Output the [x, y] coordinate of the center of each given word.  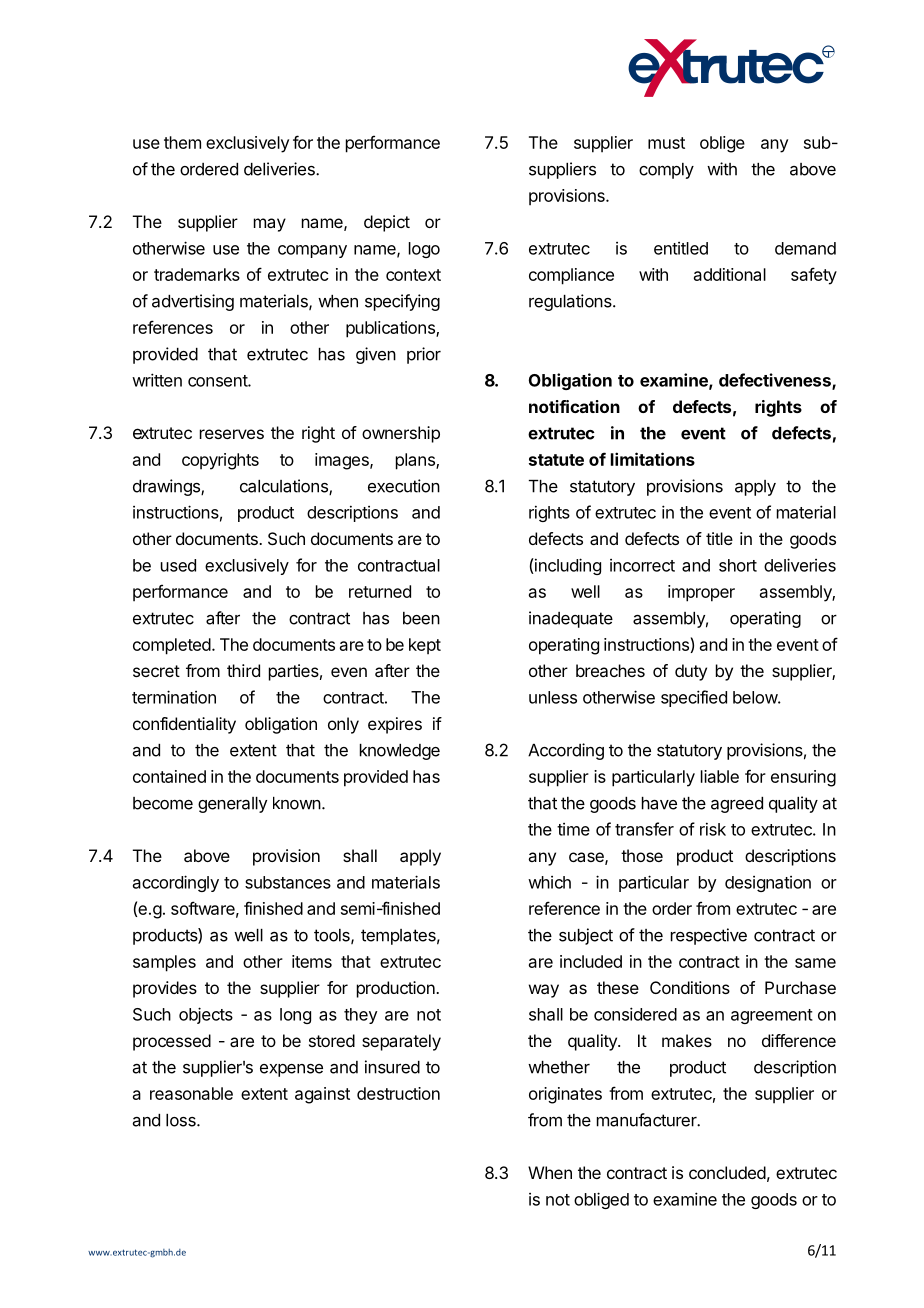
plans [416, 461]
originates [565, 1095]
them [182, 142]
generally [232, 805]
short [738, 565]
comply [666, 171]
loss [182, 1120]
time [573, 829]
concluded [727, 1172]
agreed [737, 805]
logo [424, 250]
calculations [285, 487]
